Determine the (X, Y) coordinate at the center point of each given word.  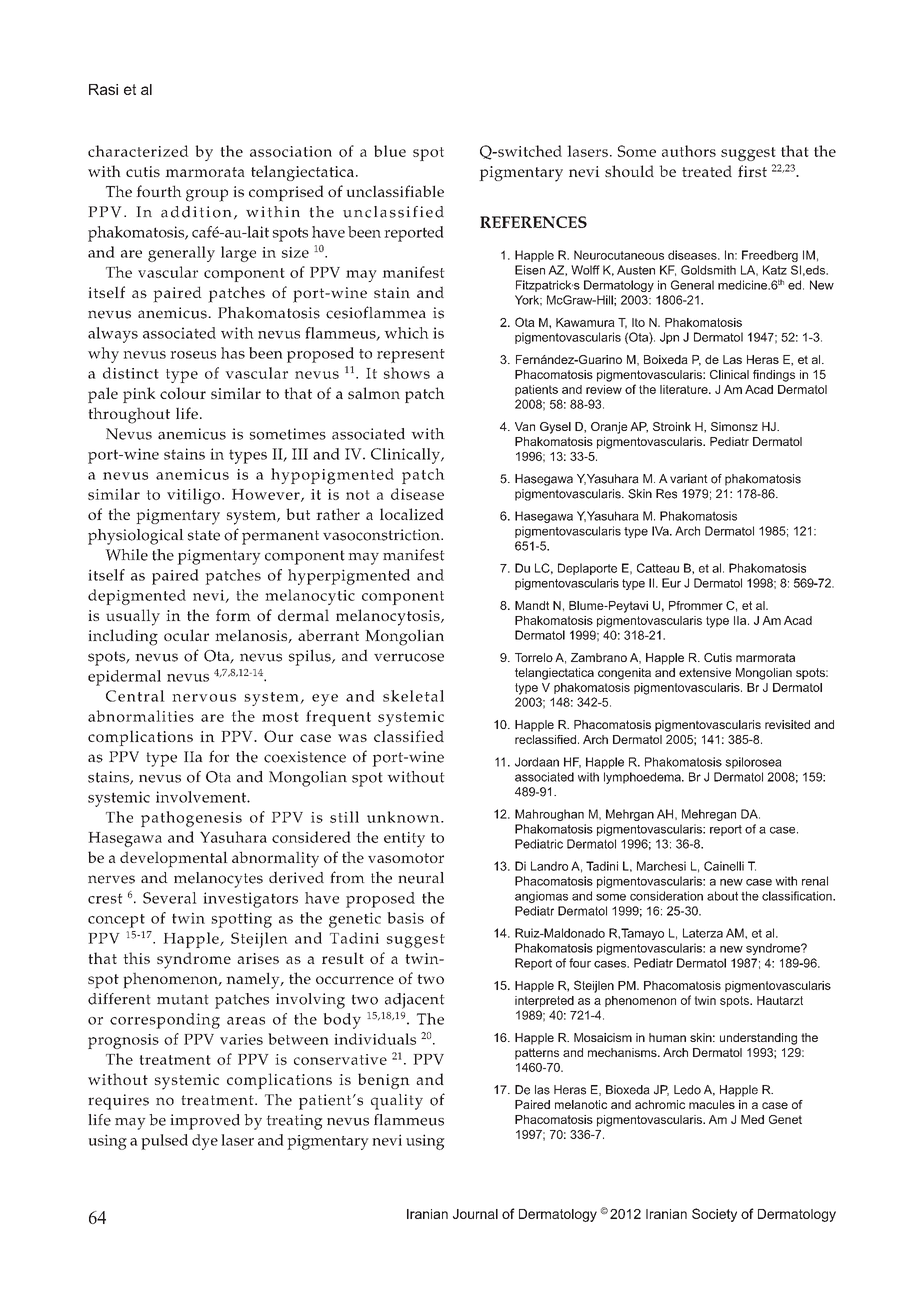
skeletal (413, 696)
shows (407, 373)
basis (405, 918)
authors (689, 151)
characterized (138, 151)
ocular (186, 635)
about (722, 896)
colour (183, 393)
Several (170, 898)
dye (205, 1142)
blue (390, 151)
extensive (705, 672)
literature (685, 389)
